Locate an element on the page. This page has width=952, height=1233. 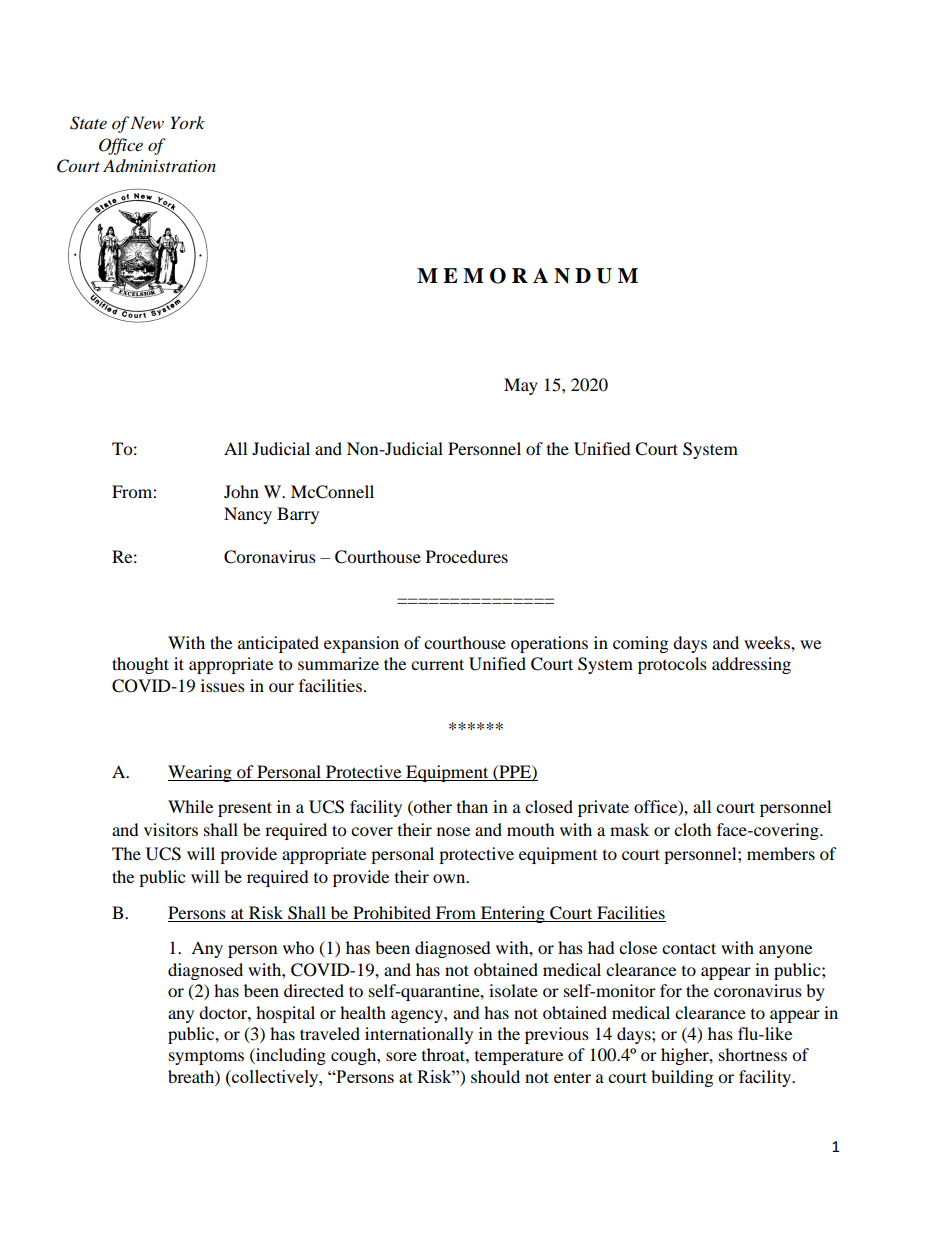
protocols is located at coordinates (672, 665).
